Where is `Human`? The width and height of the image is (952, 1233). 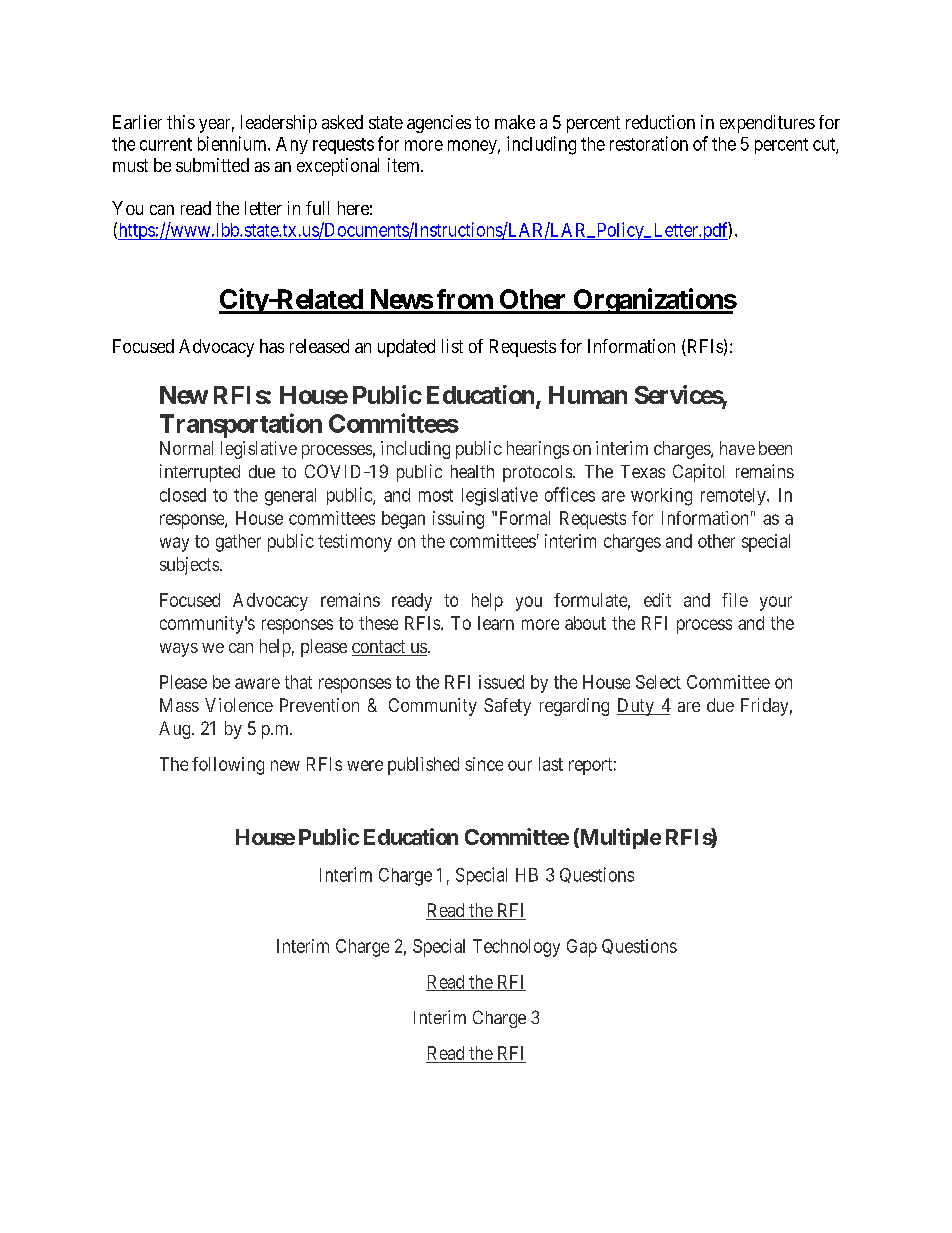
Human is located at coordinates (588, 395).
